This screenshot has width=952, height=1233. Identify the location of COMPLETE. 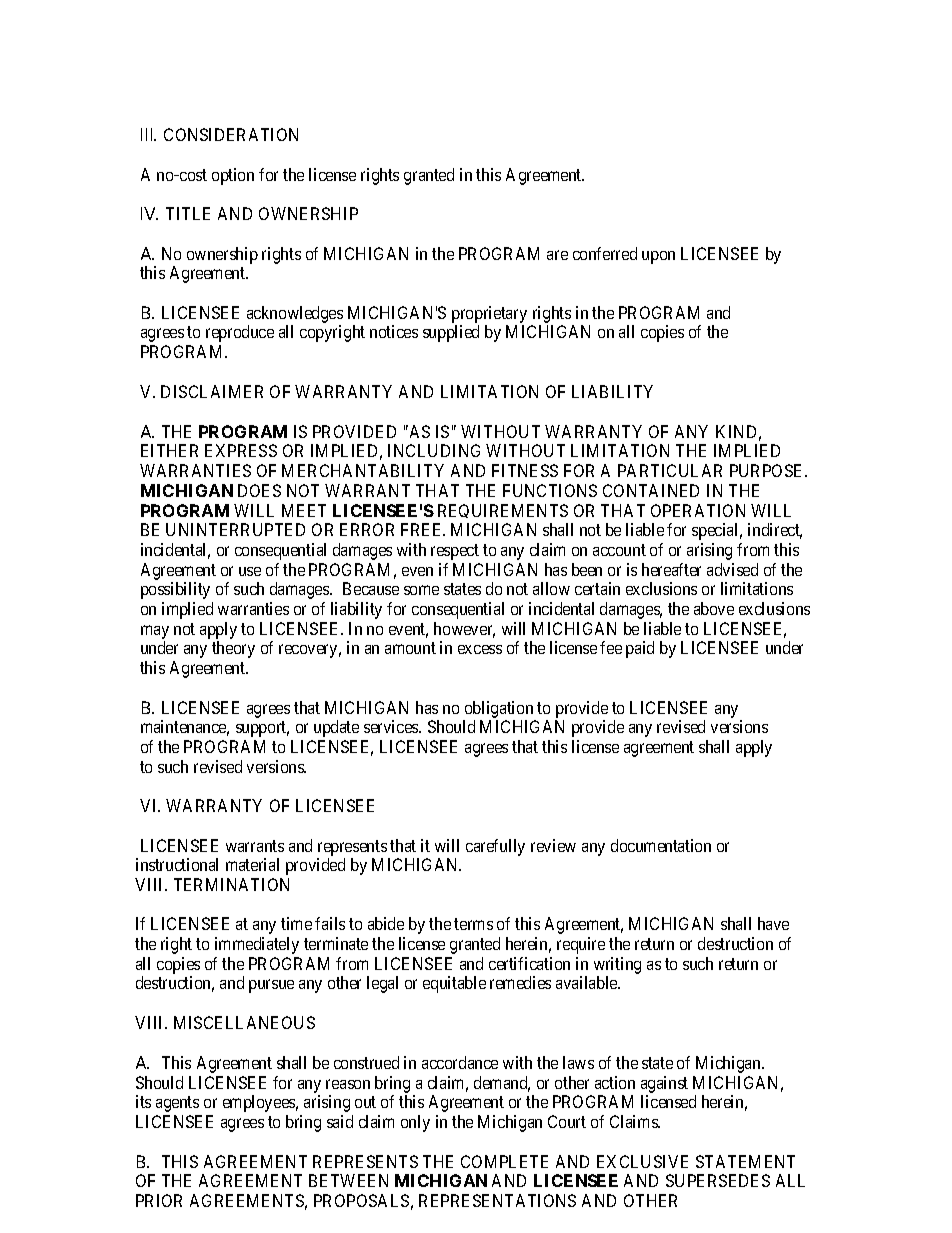
(504, 1161).
